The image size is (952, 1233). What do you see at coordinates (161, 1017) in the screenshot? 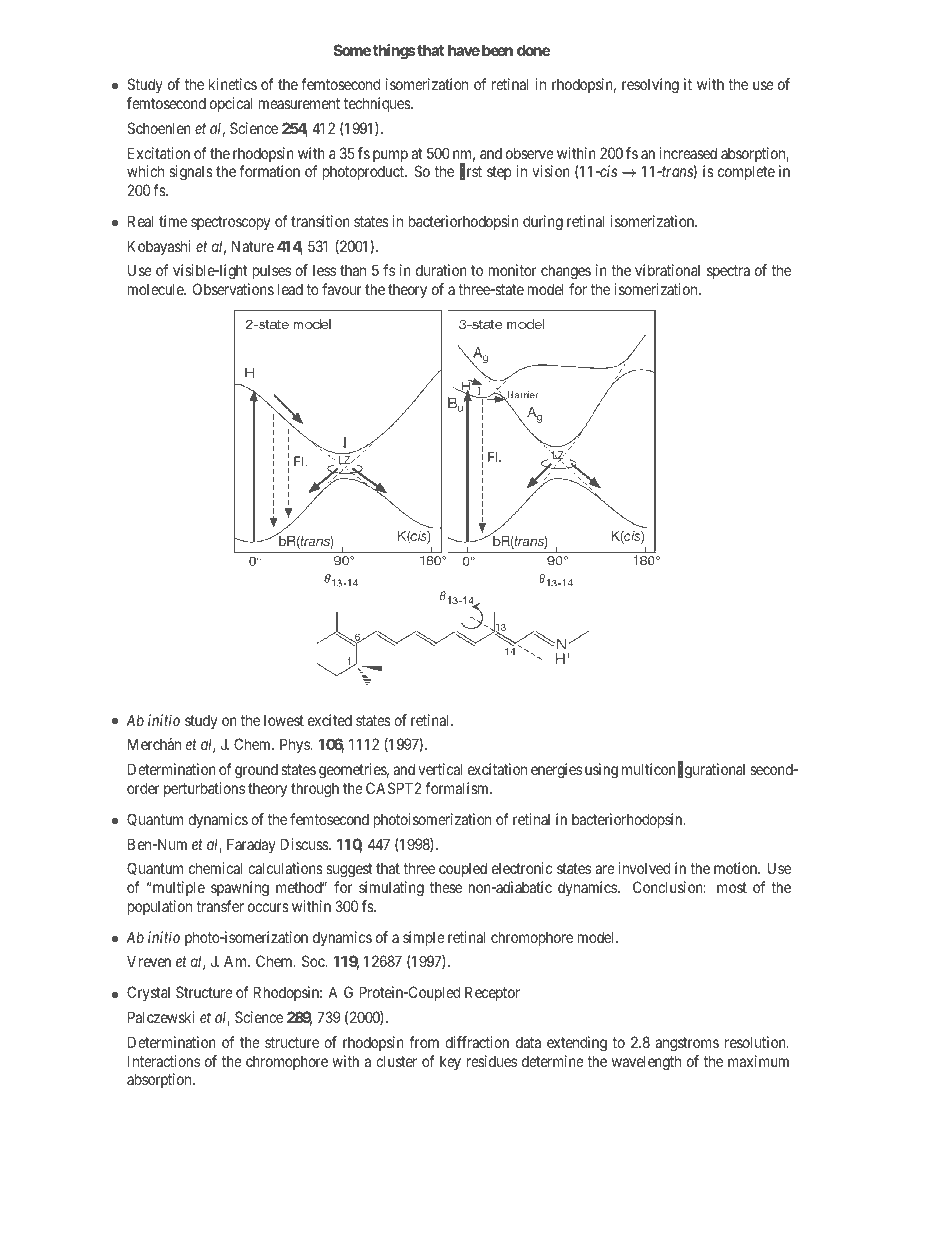
I see `Palczewski` at bounding box center [161, 1017].
